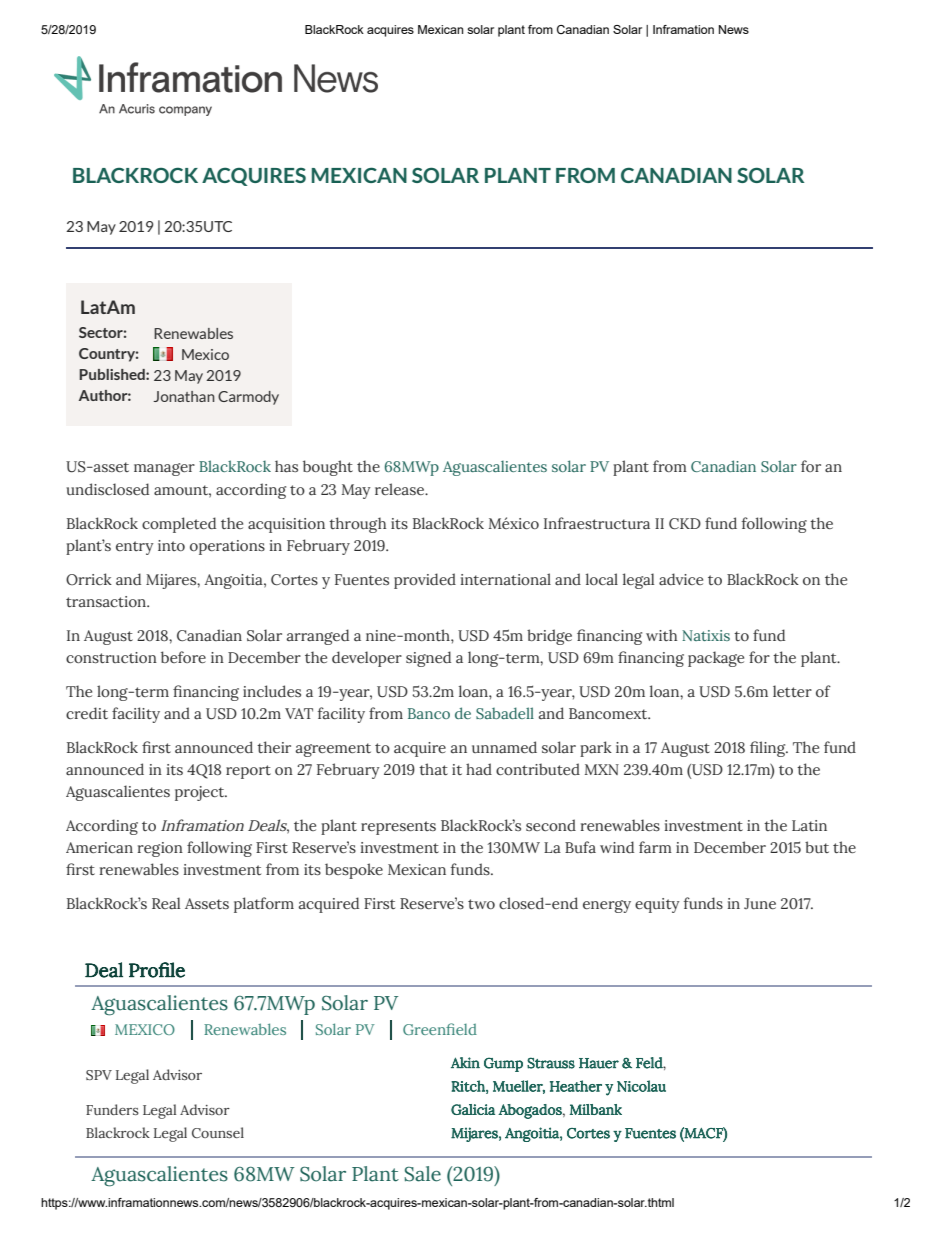 The height and width of the page is (1233, 952). Describe the element at coordinates (184, 396) in the page. I see `Jonathan` at that location.
